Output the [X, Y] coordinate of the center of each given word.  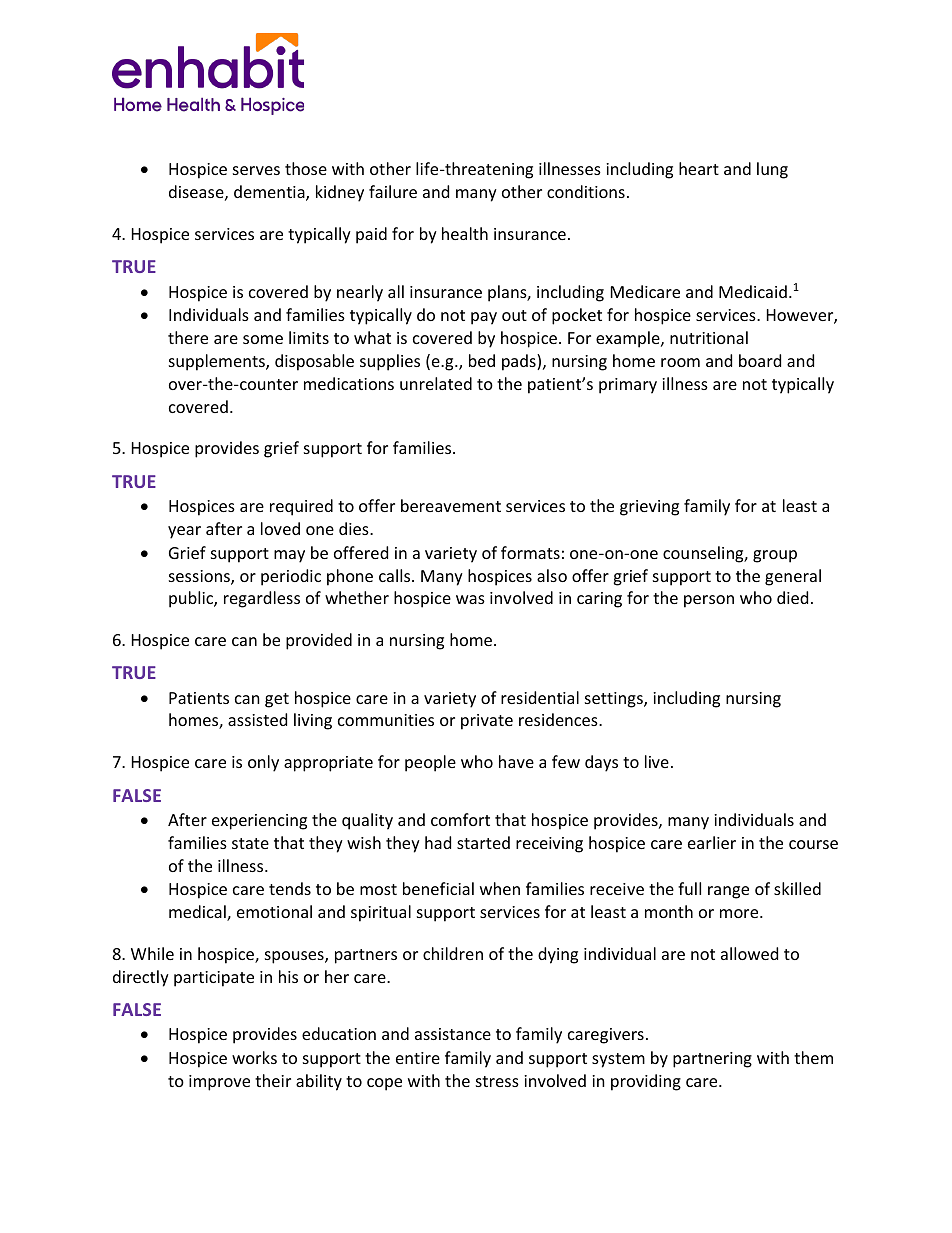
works [254, 1057]
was [470, 599]
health [465, 233]
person [709, 601]
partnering [712, 1060]
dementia [270, 193]
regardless [262, 599]
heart [699, 168]
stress [497, 1081]
